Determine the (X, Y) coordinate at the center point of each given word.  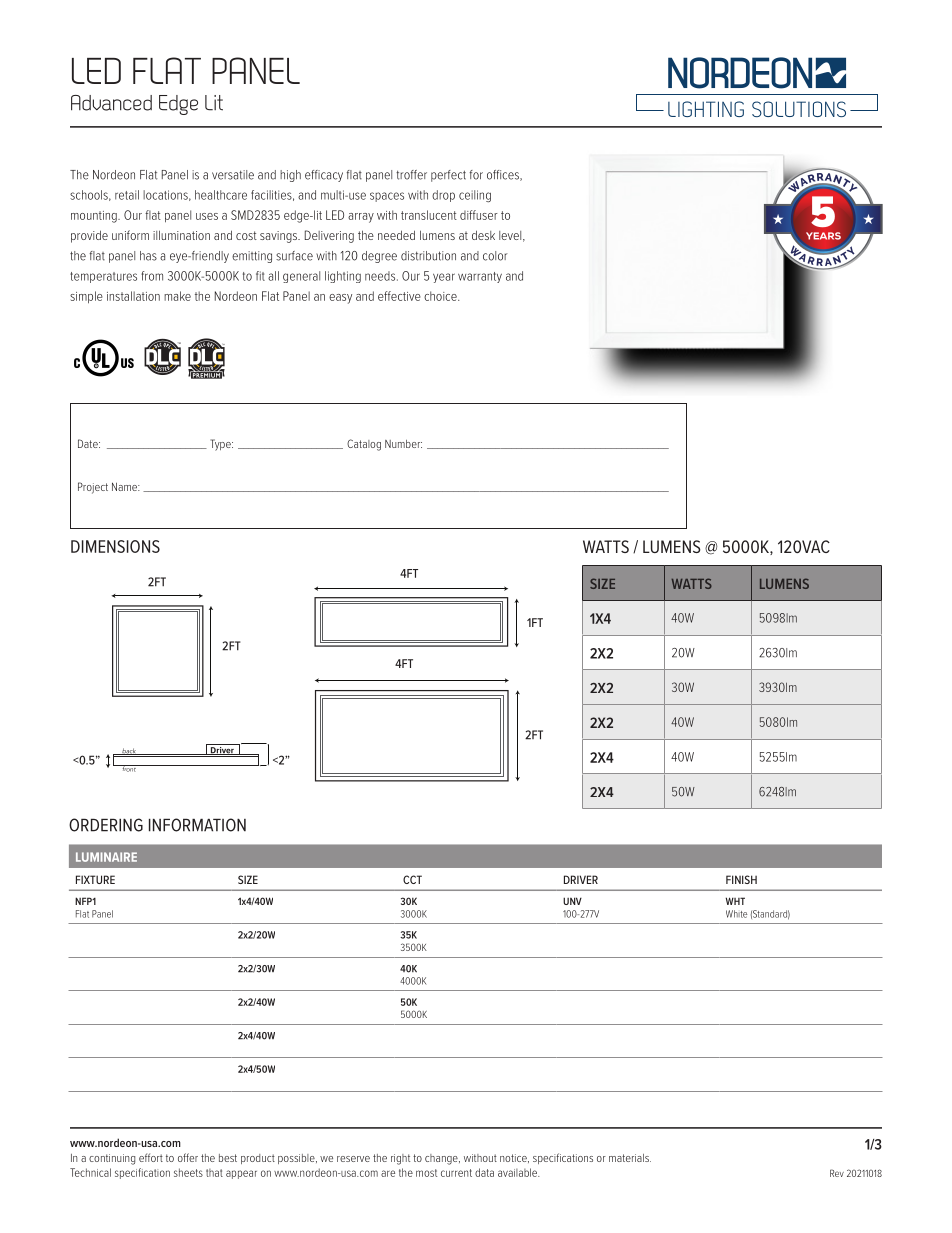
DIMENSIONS (115, 546)
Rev (837, 1173)
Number (403, 444)
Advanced (111, 103)
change (442, 1159)
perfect (448, 176)
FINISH (741, 879)
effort (151, 1157)
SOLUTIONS (799, 109)
